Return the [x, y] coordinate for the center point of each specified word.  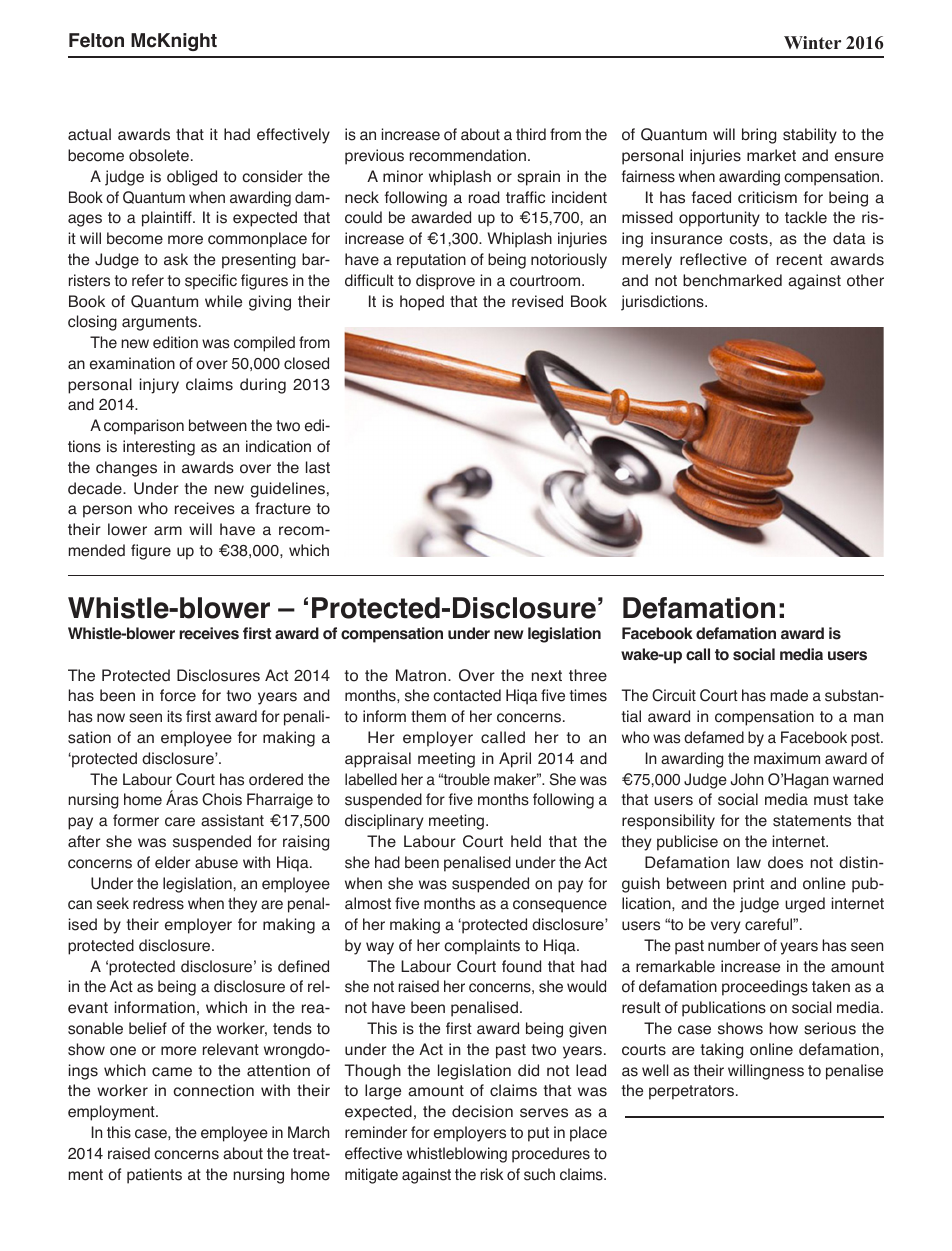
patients [154, 1176]
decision [482, 1111]
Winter [812, 42]
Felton [96, 40]
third [531, 134]
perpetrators [691, 1092]
